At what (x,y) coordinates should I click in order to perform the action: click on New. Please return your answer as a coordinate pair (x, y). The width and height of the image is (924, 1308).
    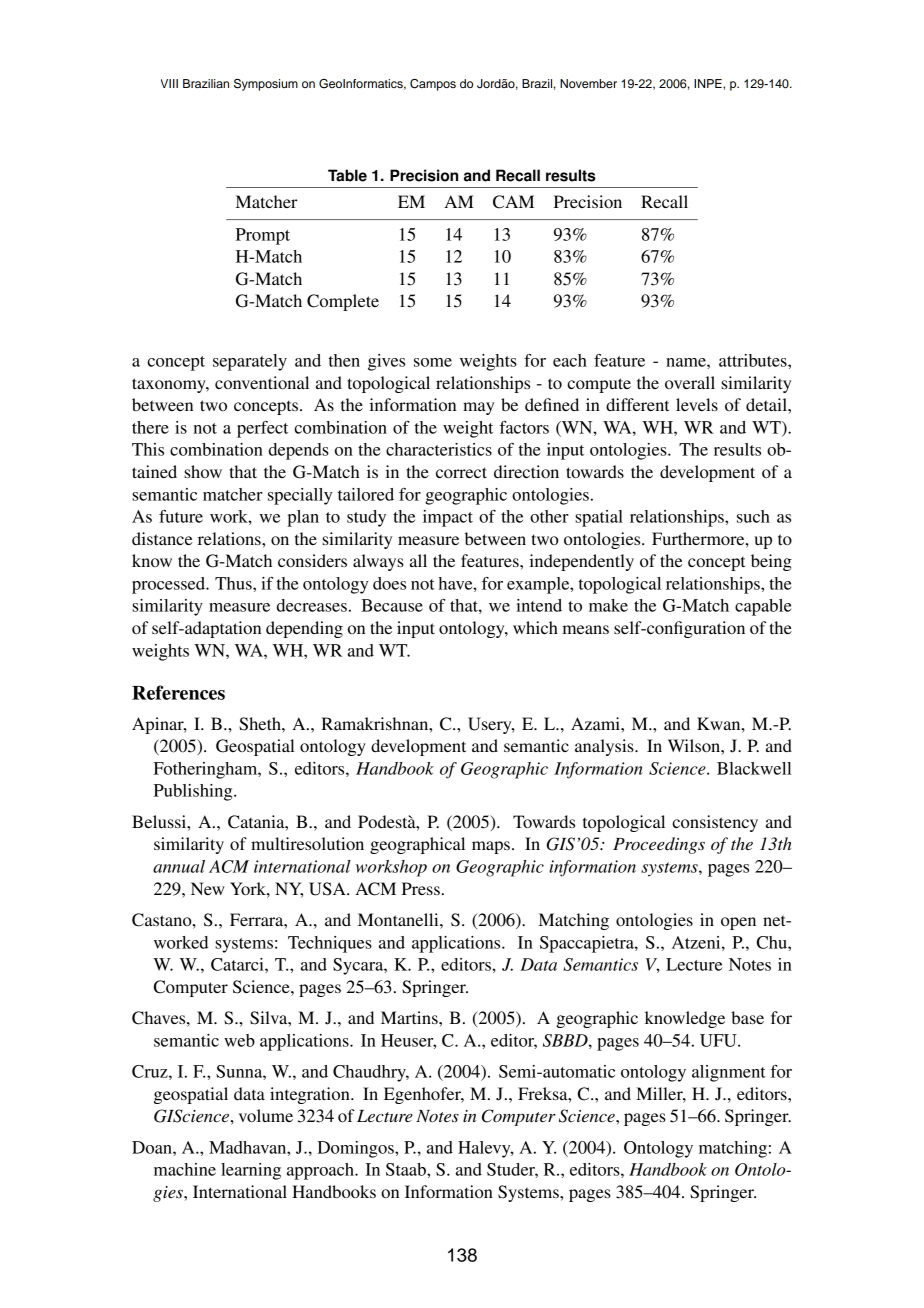
    Looking at the image, I should click on (208, 888).
